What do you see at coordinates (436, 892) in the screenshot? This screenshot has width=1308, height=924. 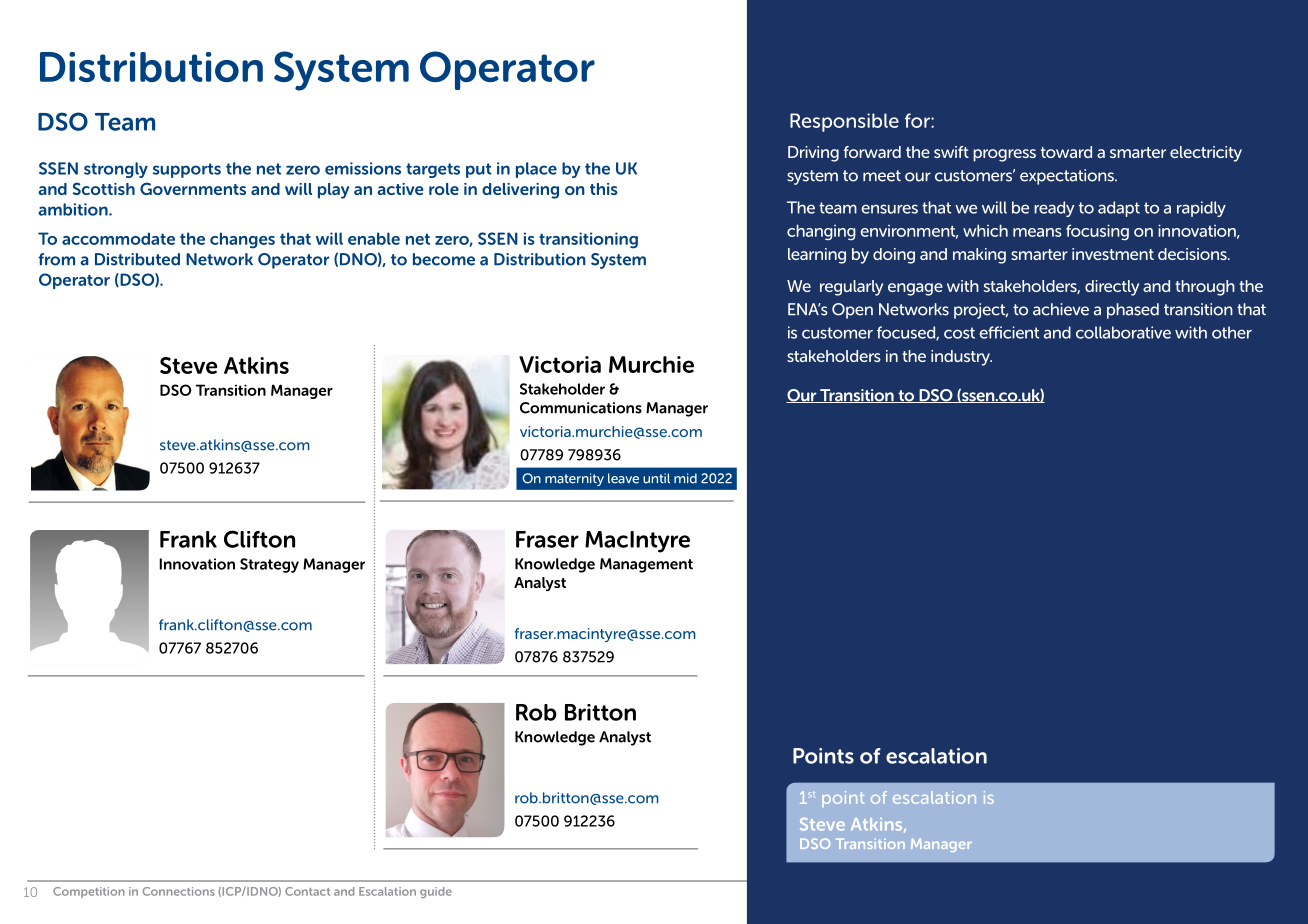 I see `guide` at bounding box center [436, 892].
